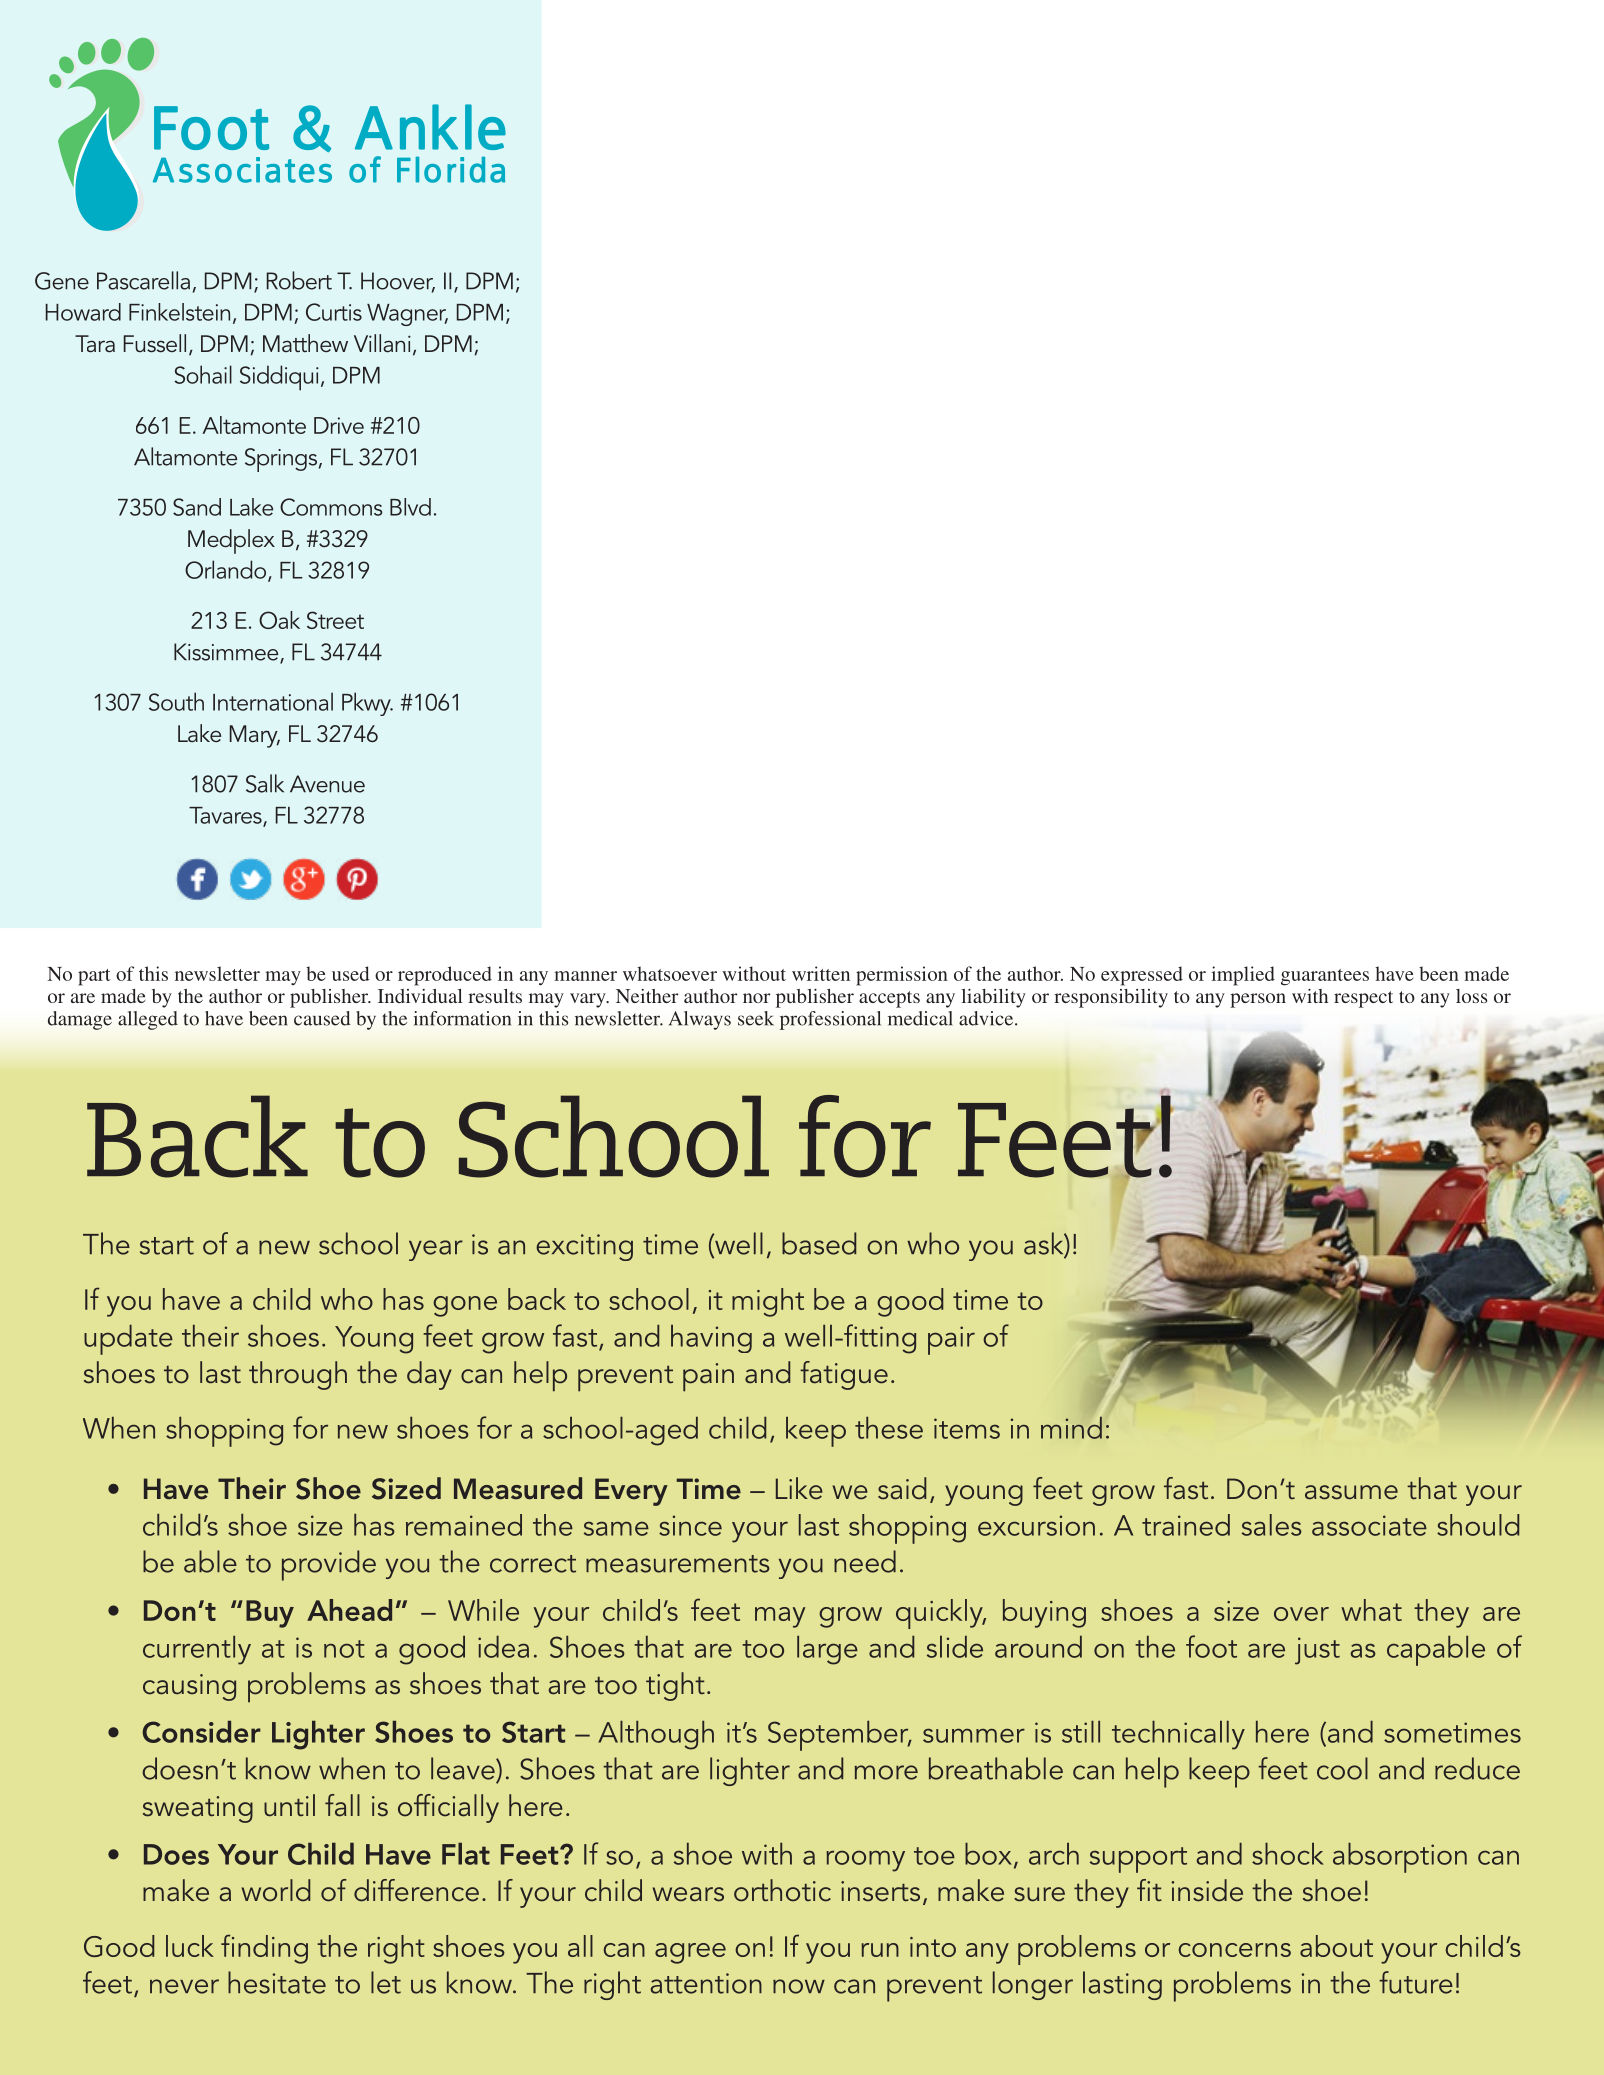 The width and height of the page is (1604, 2075). Describe the element at coordinates (148, 1020) in the page. I see `alleged` at that location.
